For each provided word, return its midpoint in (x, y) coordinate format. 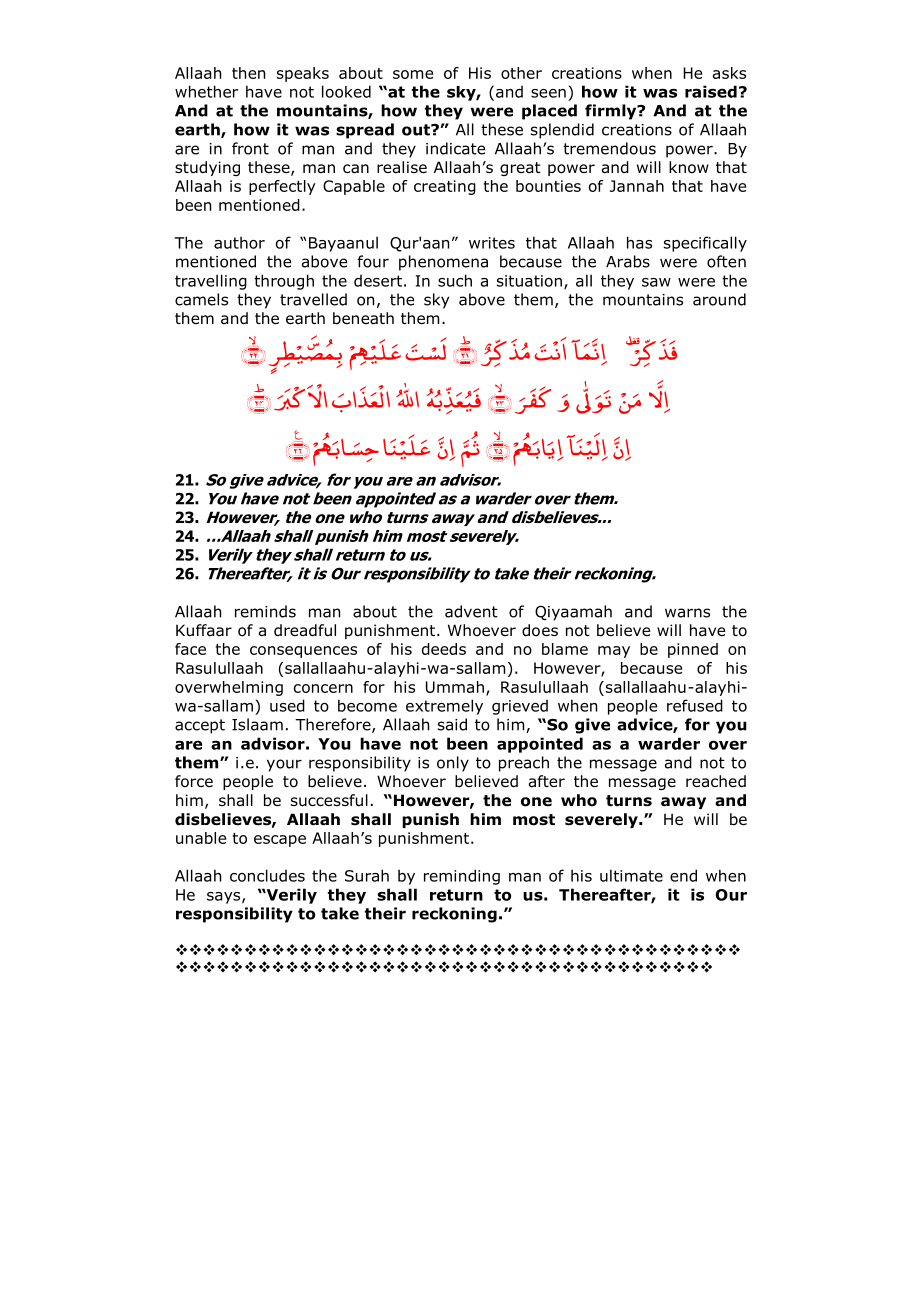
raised (711, 91)
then (248, 73)
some (413, 74)
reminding (462, 877)
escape (280, 841)
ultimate (631, 875)
